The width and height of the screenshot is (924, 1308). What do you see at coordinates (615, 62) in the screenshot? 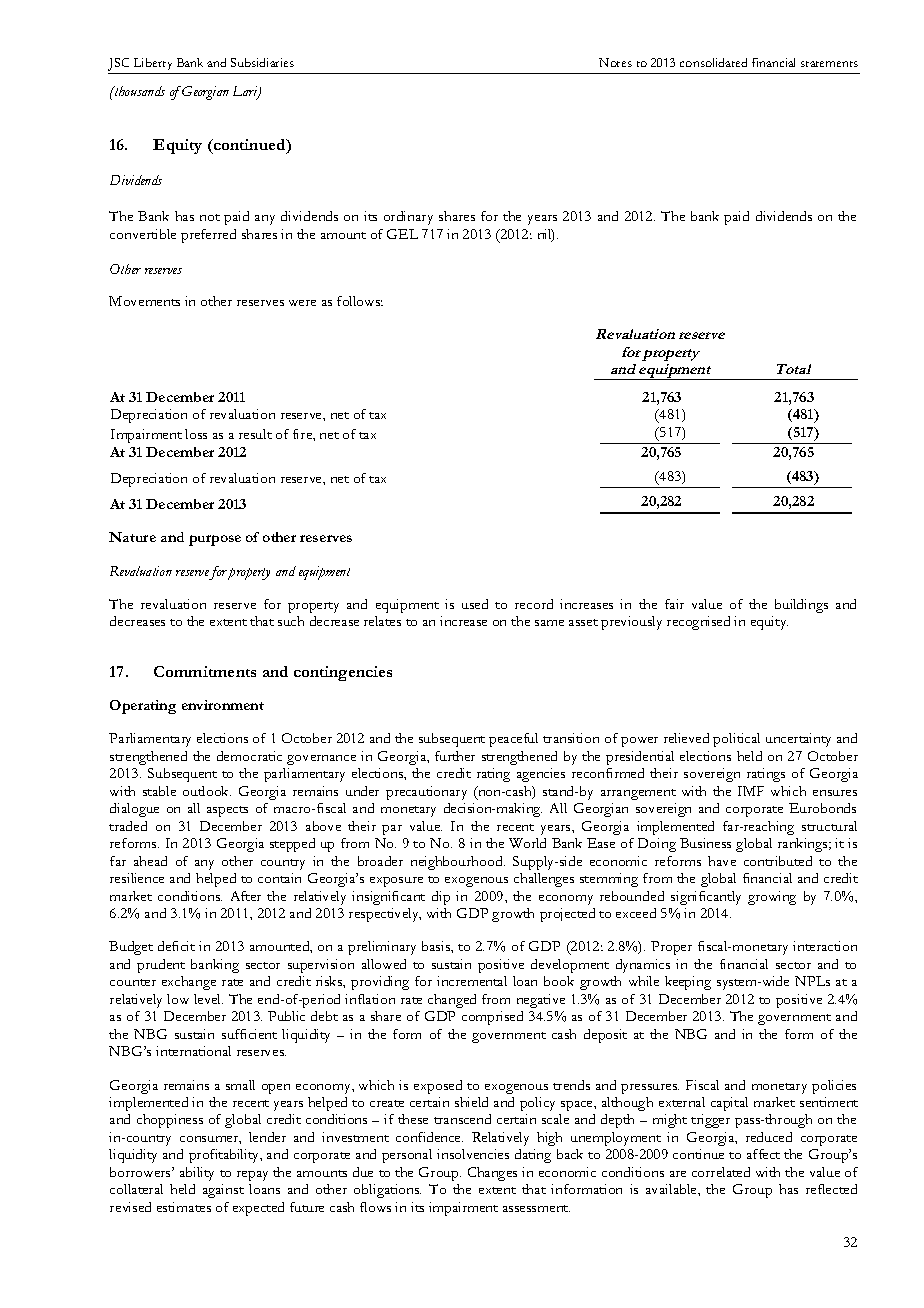
I see `Notes` at bounding box center [615, 62].
